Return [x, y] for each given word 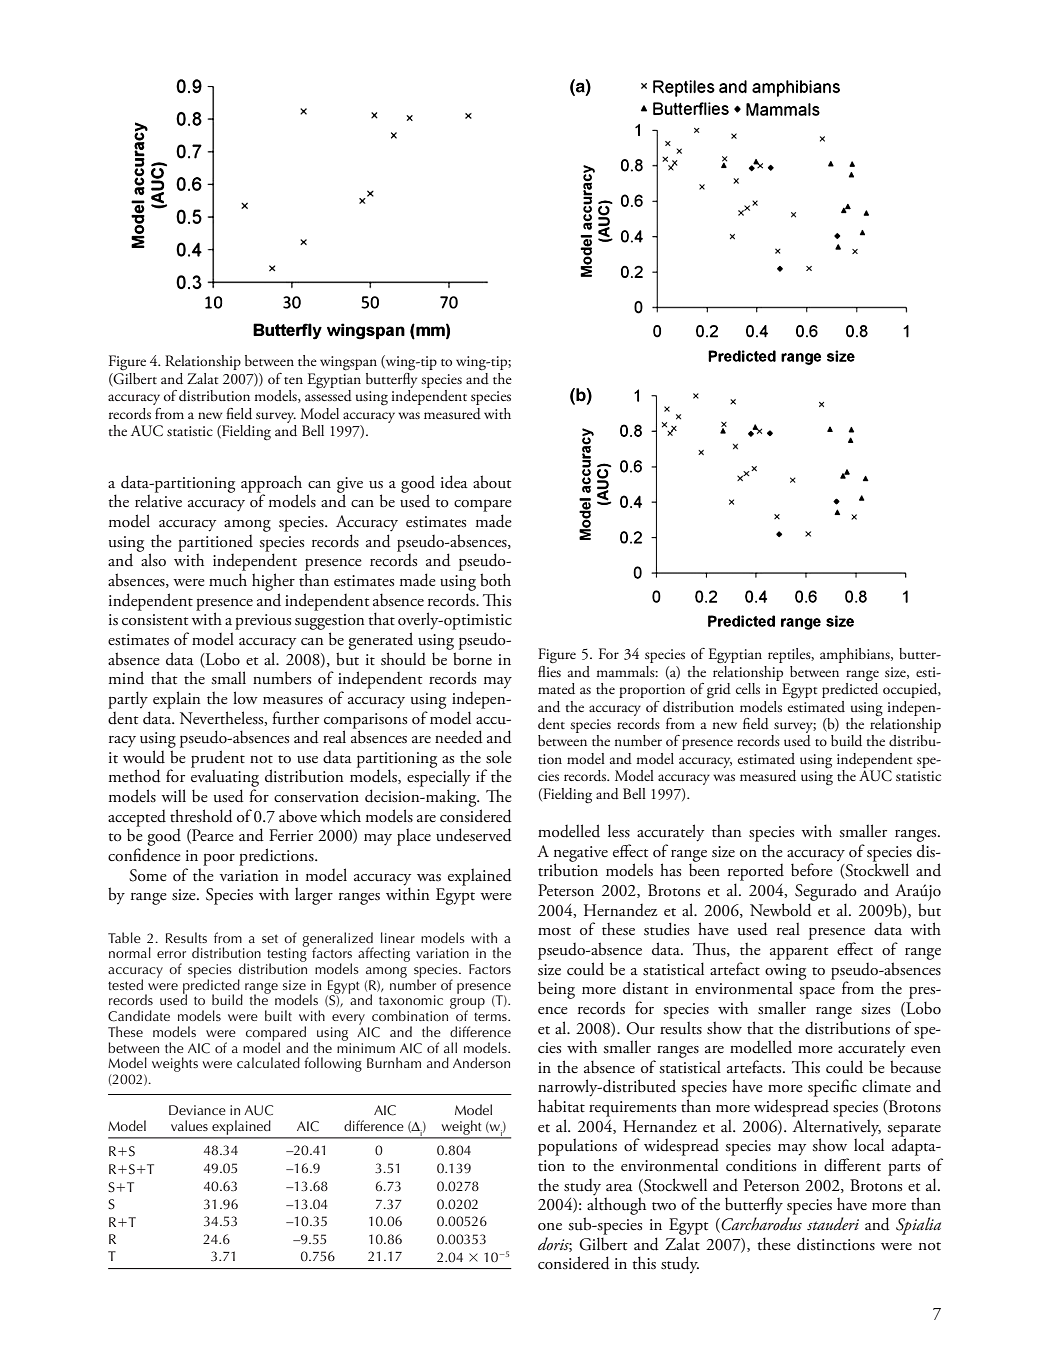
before [812, 870]
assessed [328, 396]
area [619, 1187]
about [492, 482]
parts [904, 1169]
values [189, 1125]
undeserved [474, 835]
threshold [201, 816]
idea [454, 482]
